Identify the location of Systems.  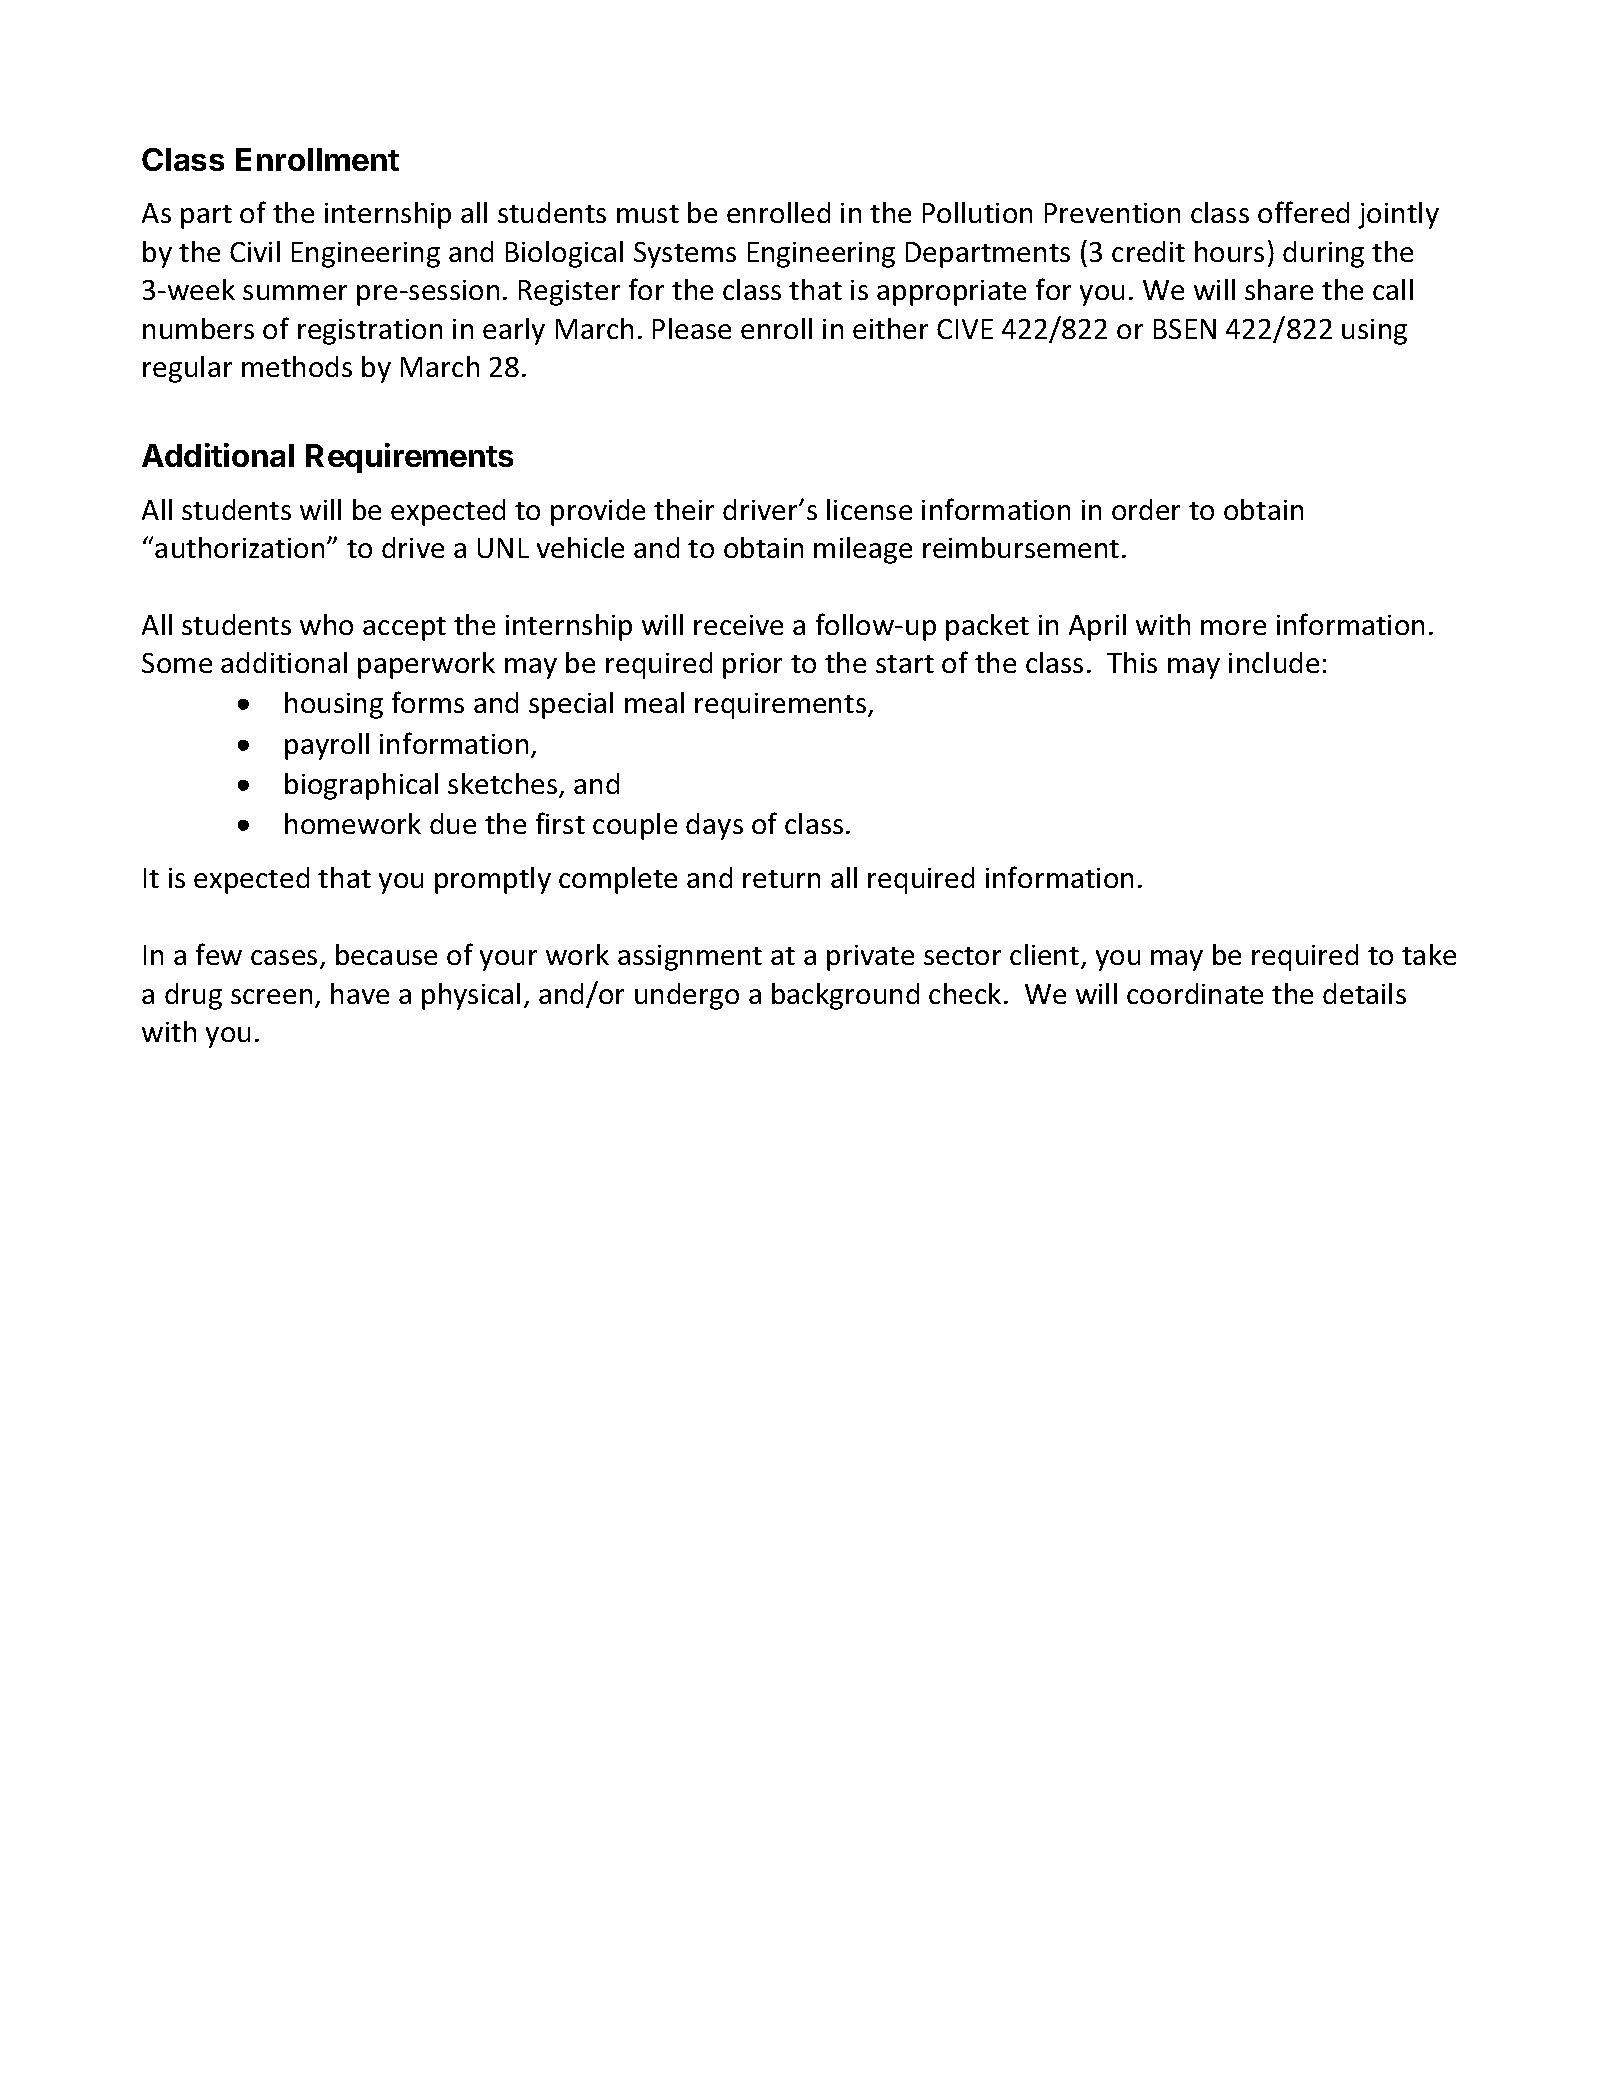
(685, 255).
